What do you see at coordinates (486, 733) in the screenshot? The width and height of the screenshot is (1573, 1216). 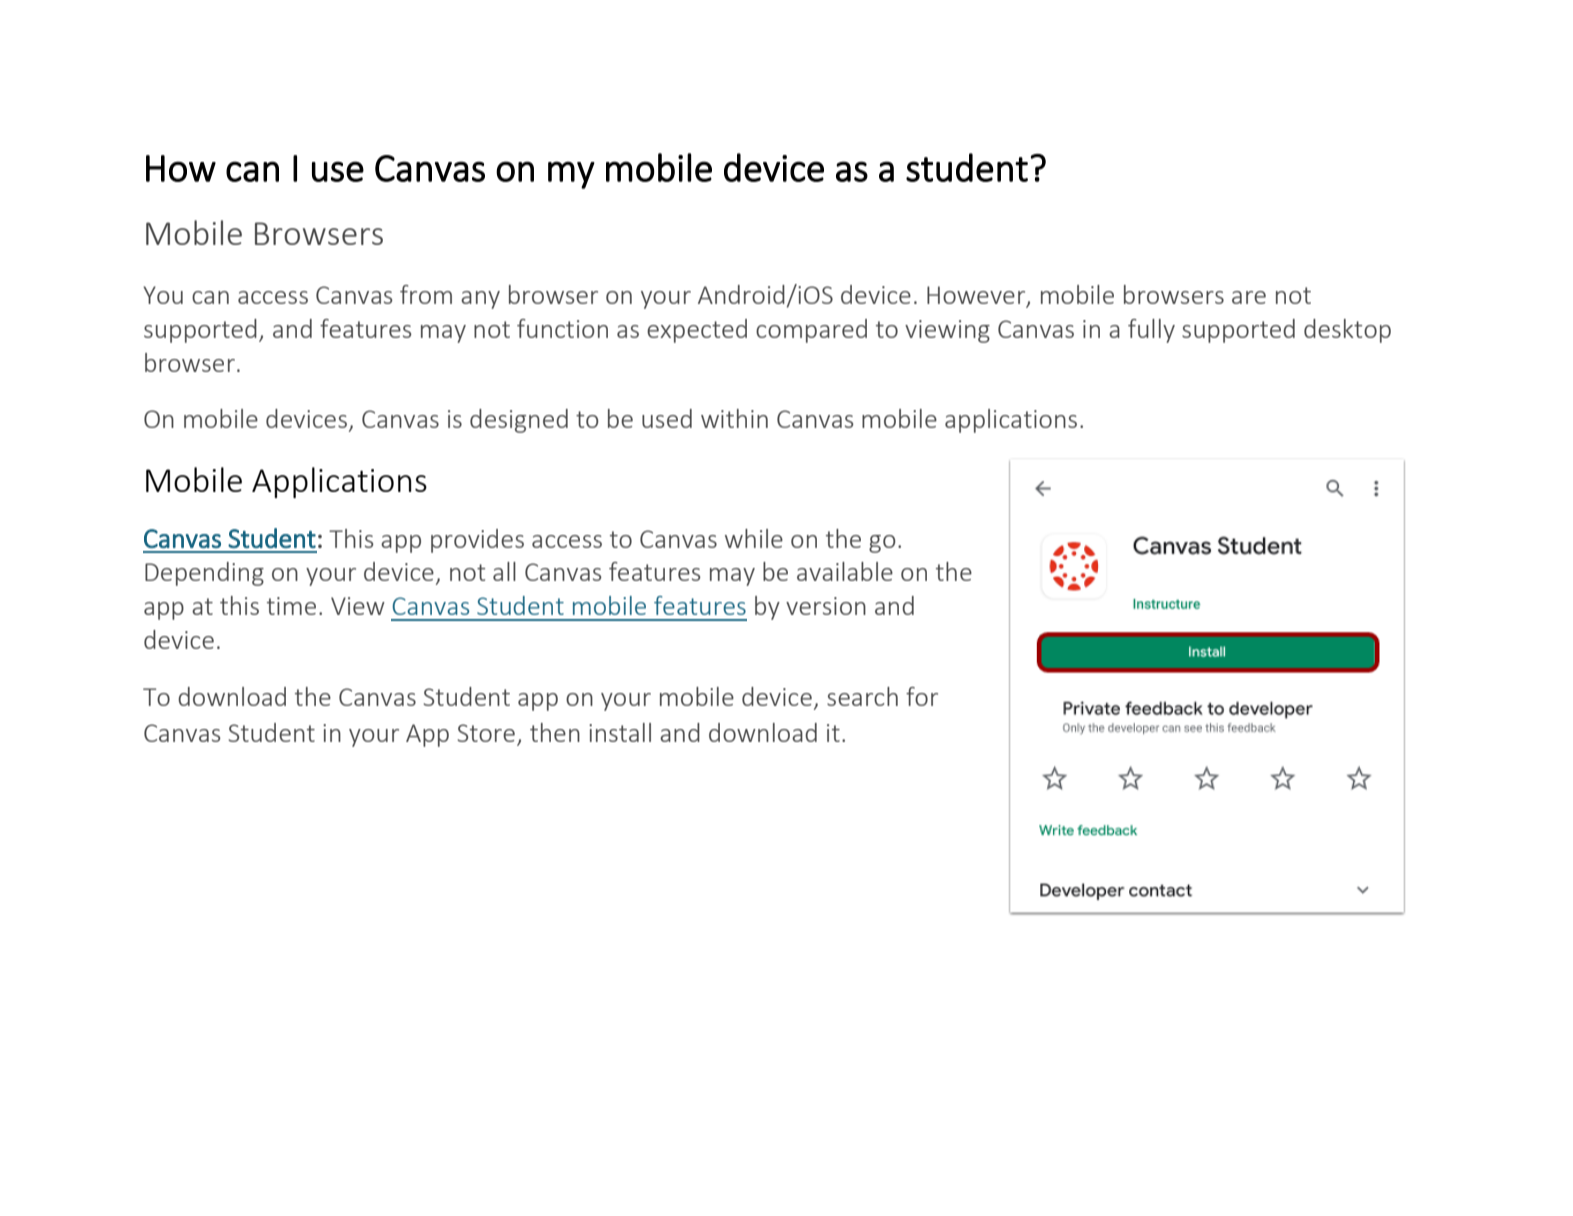 I see `Store` at bounding box center [486, 733].
